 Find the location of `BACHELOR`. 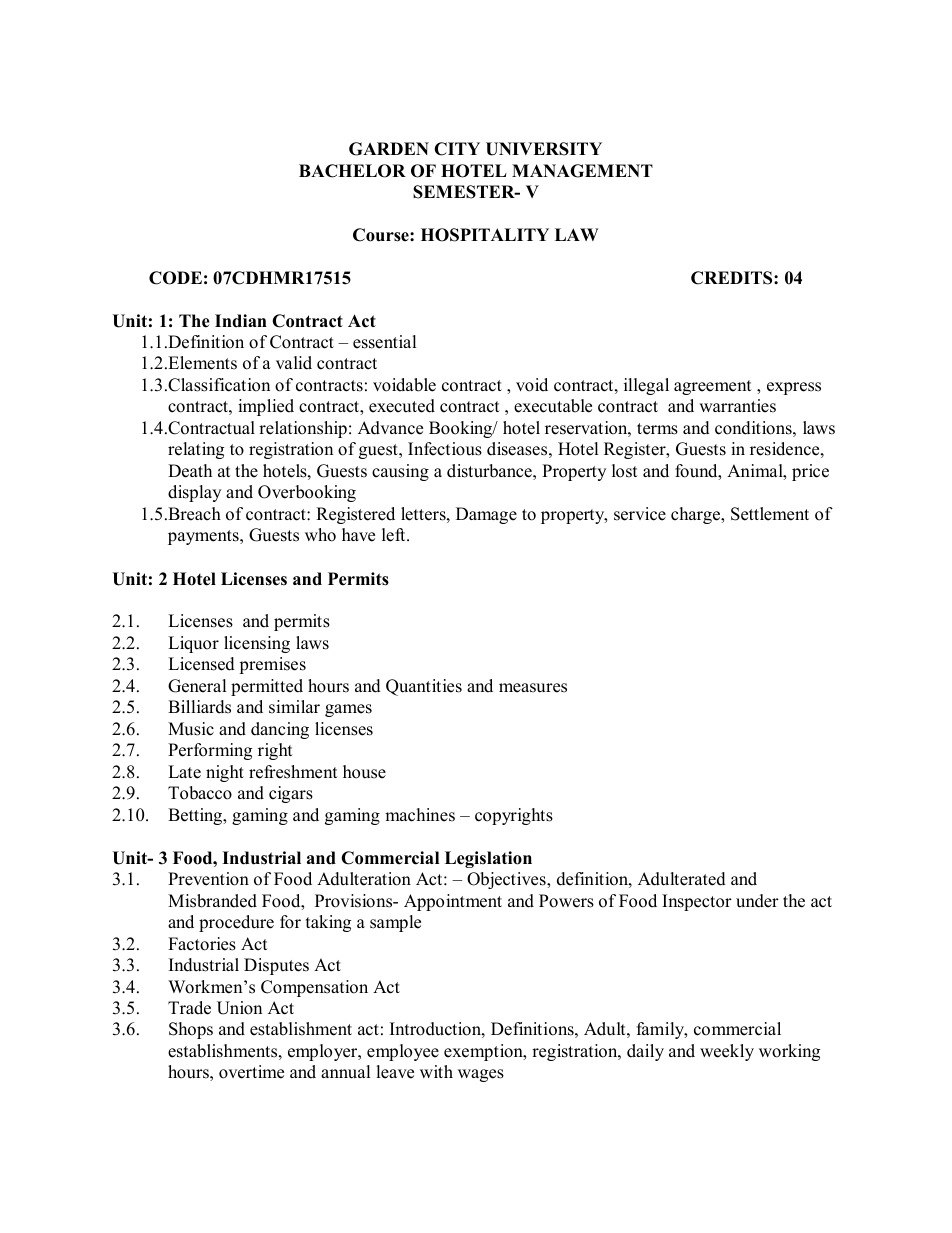

BACHELOR is located at coordinates (352, 171).
